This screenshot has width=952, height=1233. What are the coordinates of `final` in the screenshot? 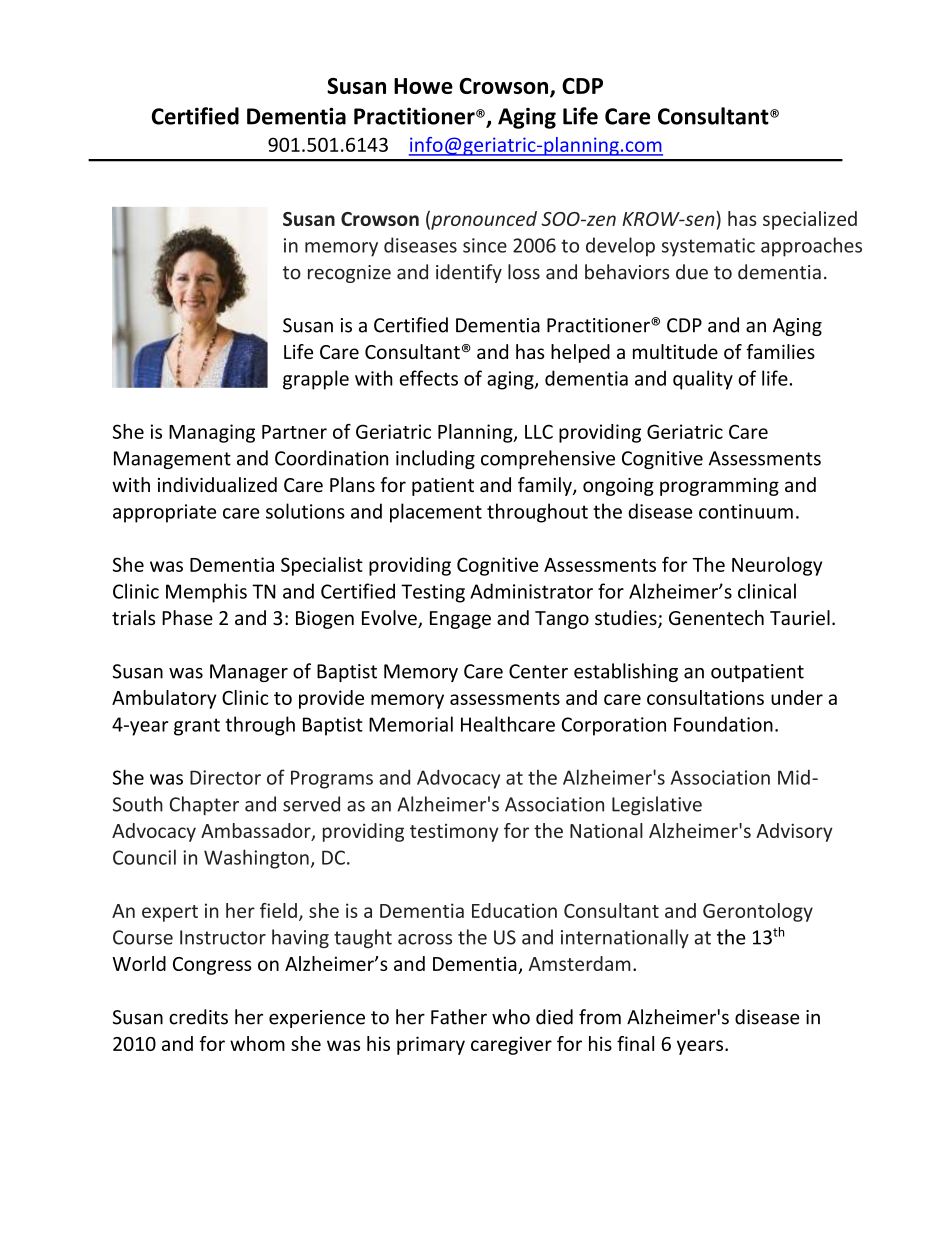 It's located at (635, 1043).
